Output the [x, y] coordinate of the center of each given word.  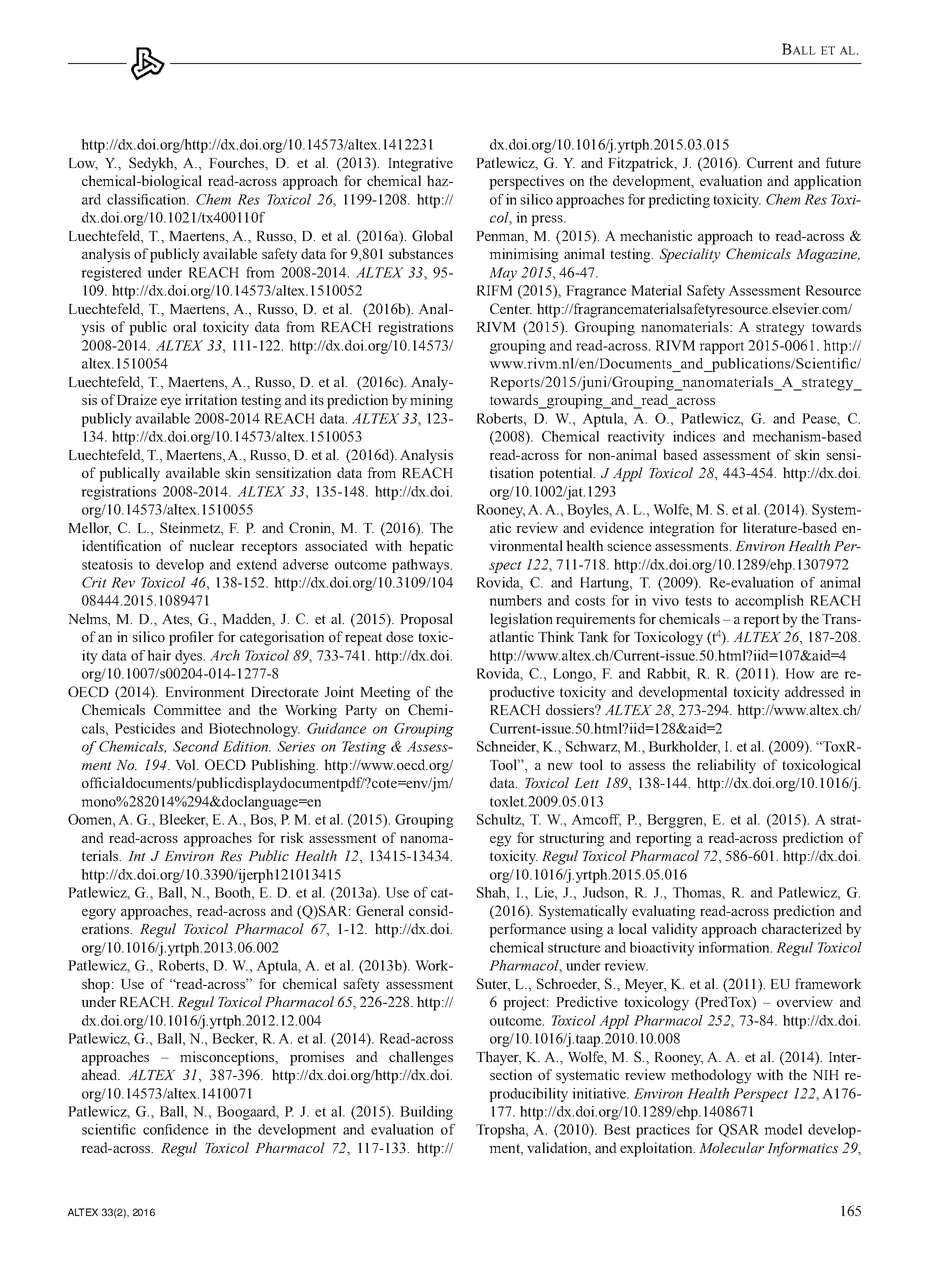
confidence [176, 1129]
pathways [421, 566]
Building [426, 1113]
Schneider [508, 747]
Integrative [420, 164]
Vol [186, 764]
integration [681, 529]
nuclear [211, 545]
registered [111, 274]
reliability [726, 766]
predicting [679, 201]
